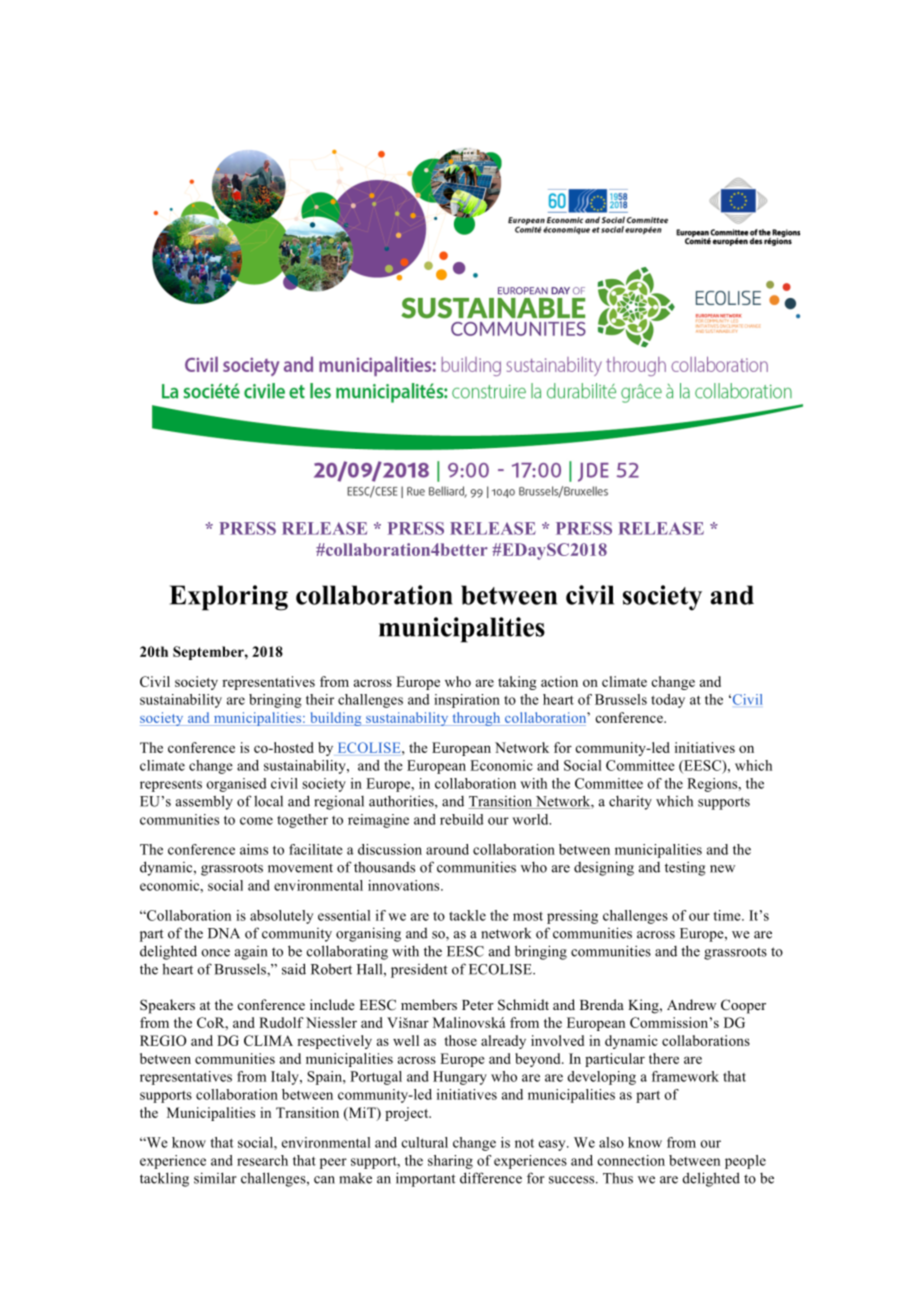 The image size is (924, 1308). Describe the element at coordinates (229, 598) in the image. I see `Exploring` at that location.
